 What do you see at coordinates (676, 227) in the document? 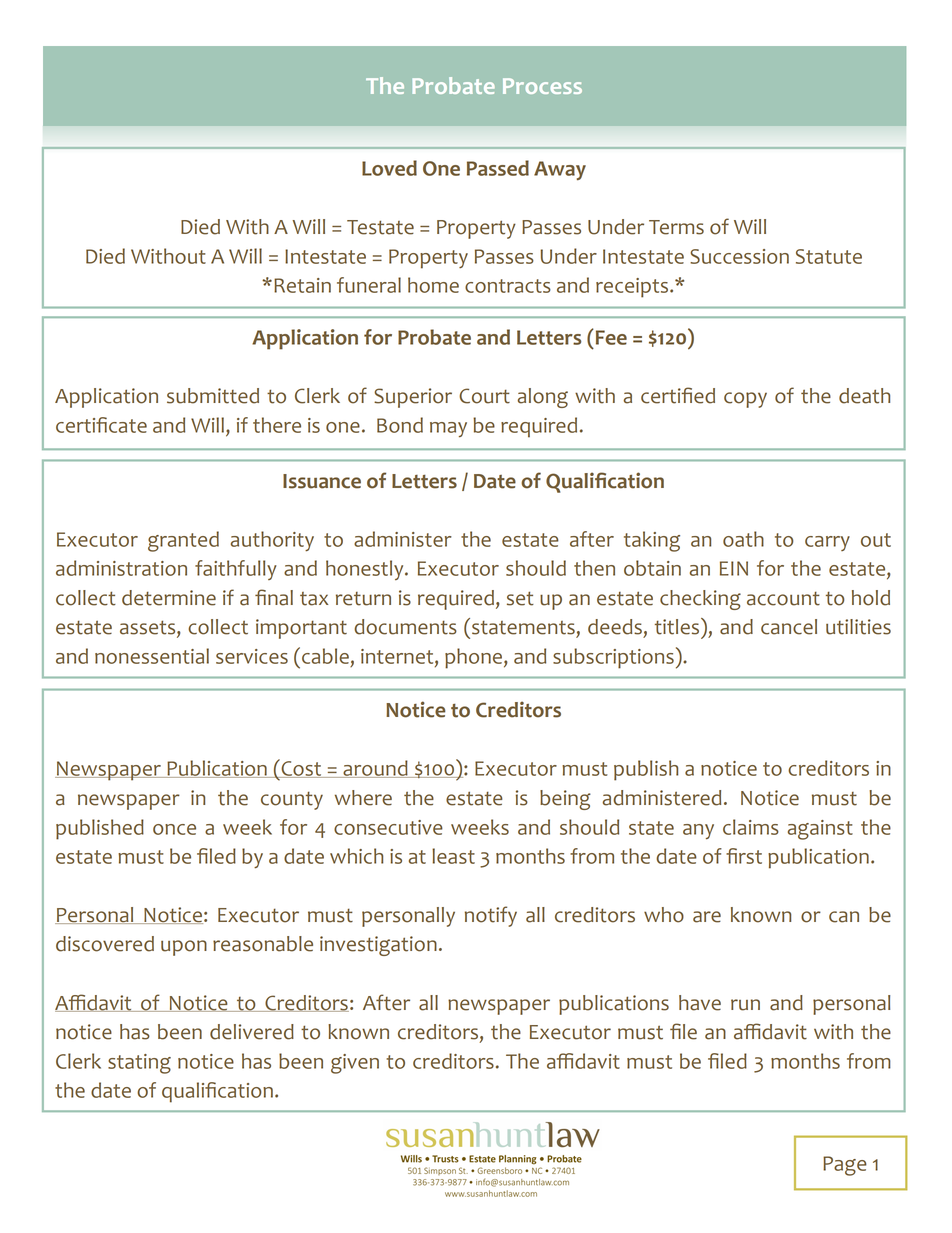
I see `Terms` at bounding box center [676, 227].
